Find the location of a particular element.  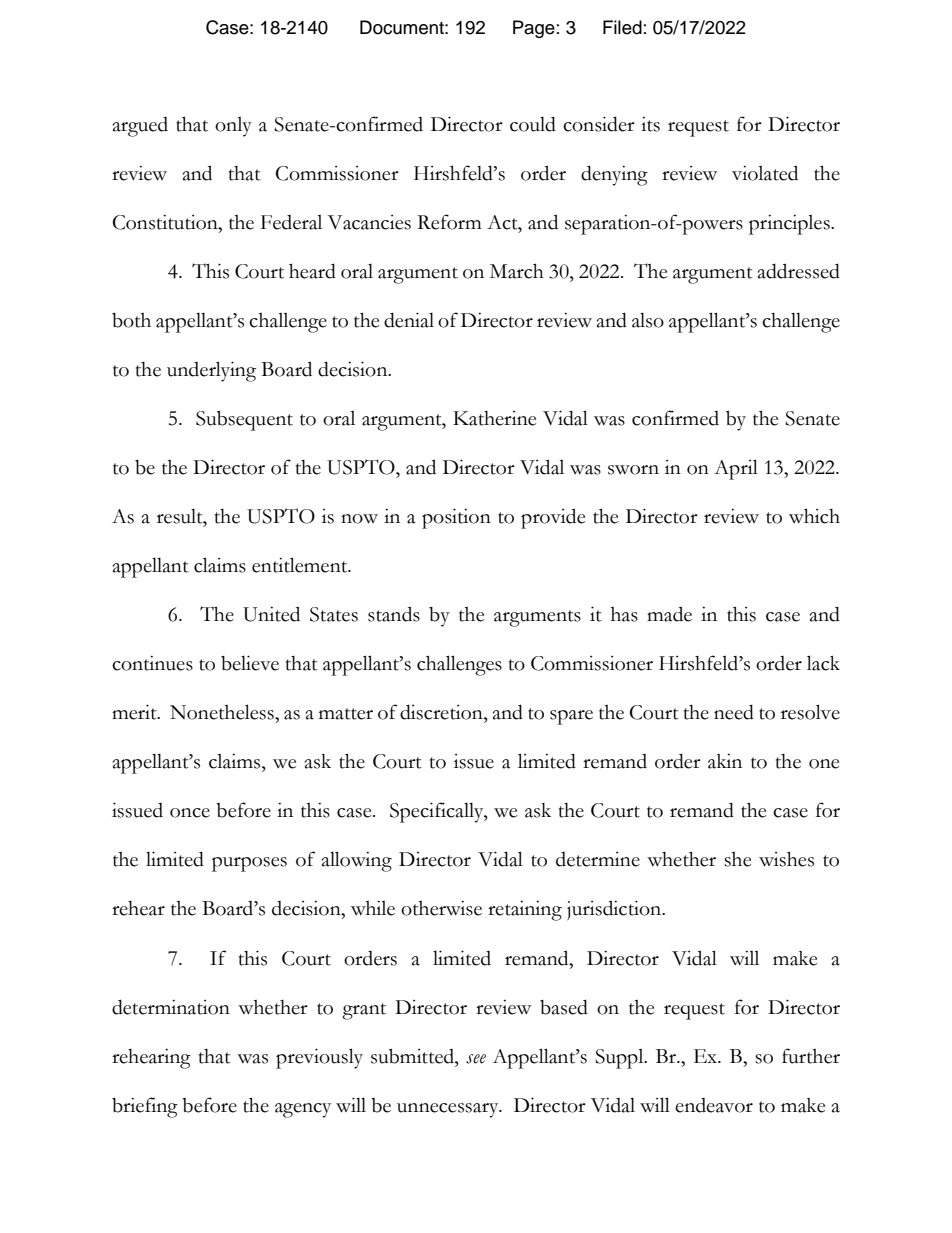

underlying is located at coordinates (211, 371).
